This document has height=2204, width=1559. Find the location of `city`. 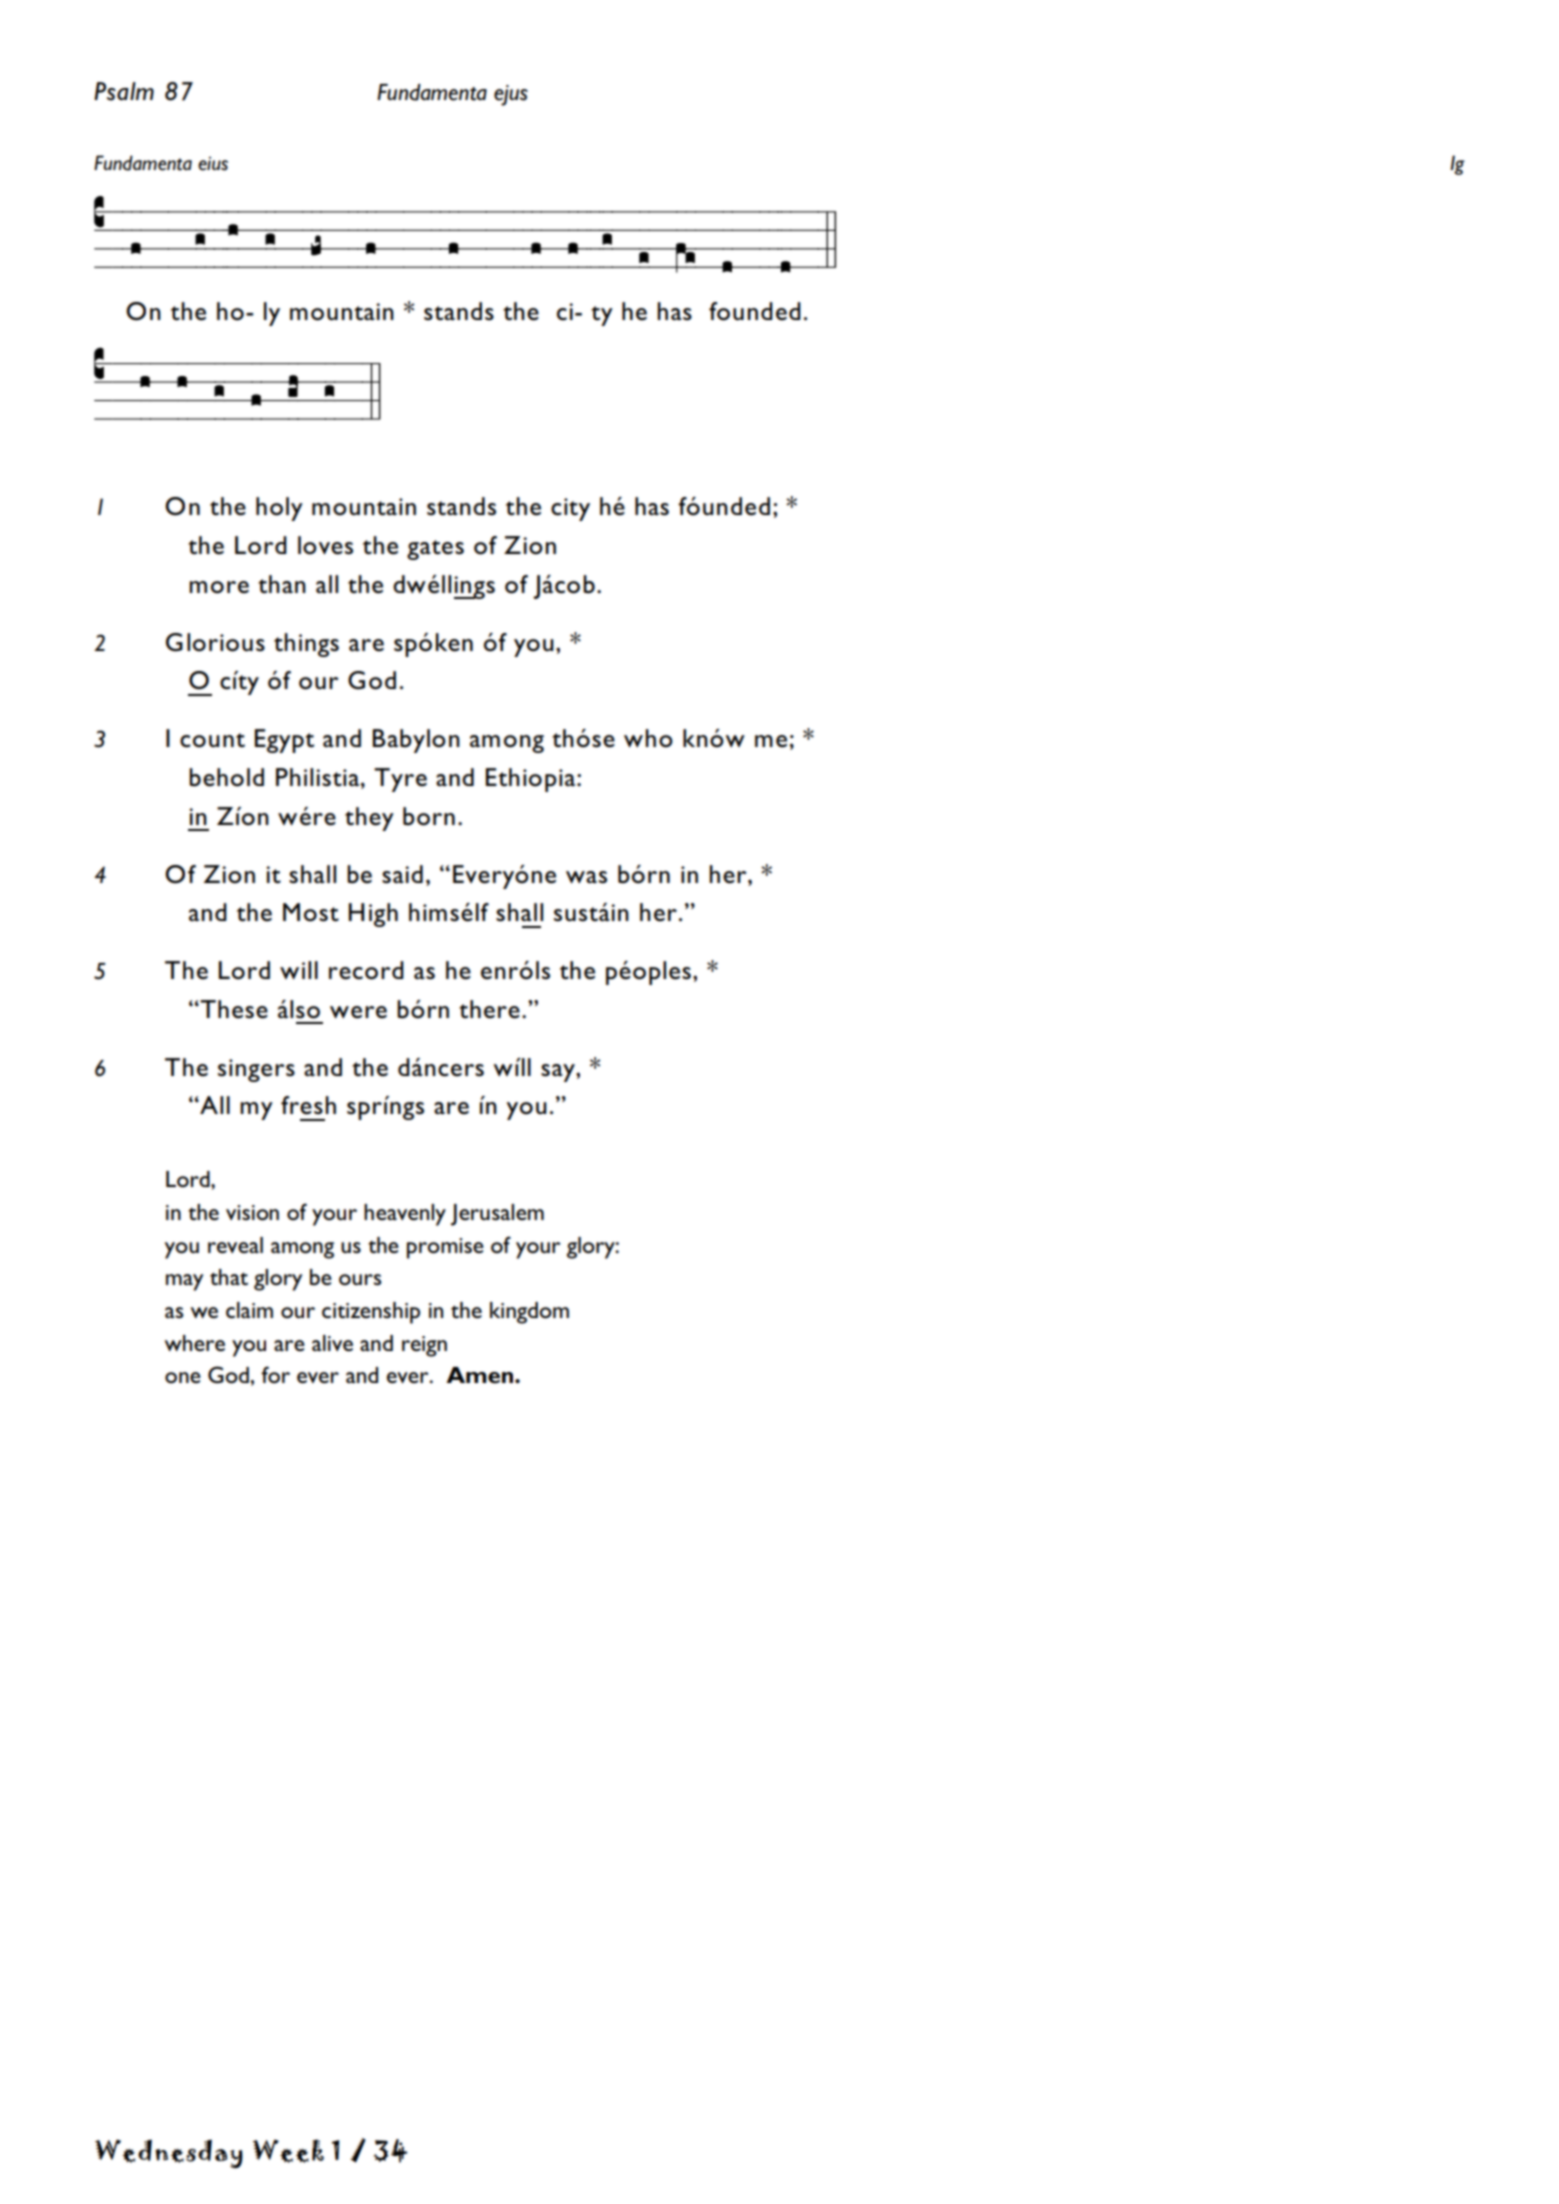

city is located at coordinates (570, 509).
